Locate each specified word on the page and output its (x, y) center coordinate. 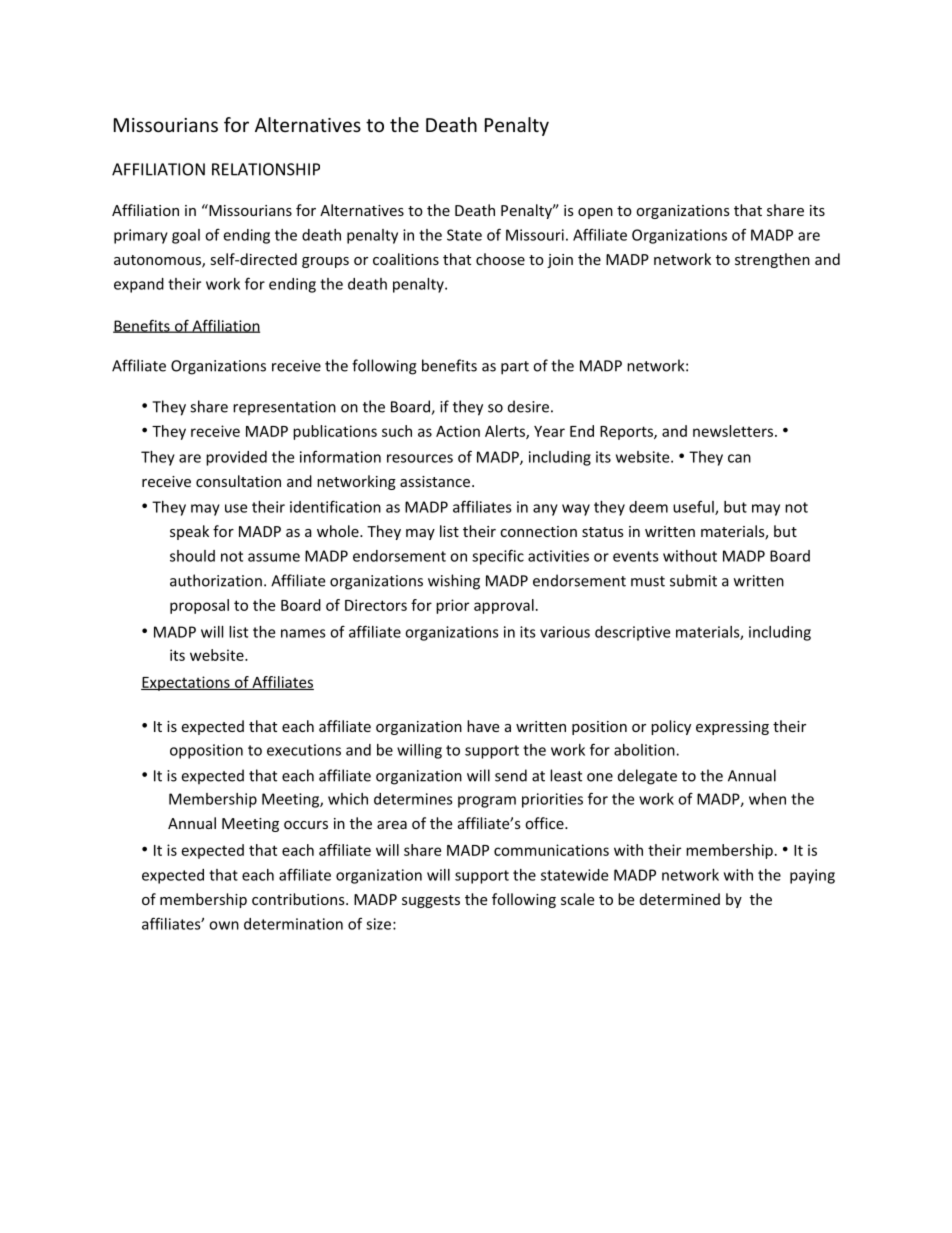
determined (680, 899)
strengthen (772, 260)
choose (500, 259)
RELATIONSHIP (266, 169)
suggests (431, 901)
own (224, 925)
